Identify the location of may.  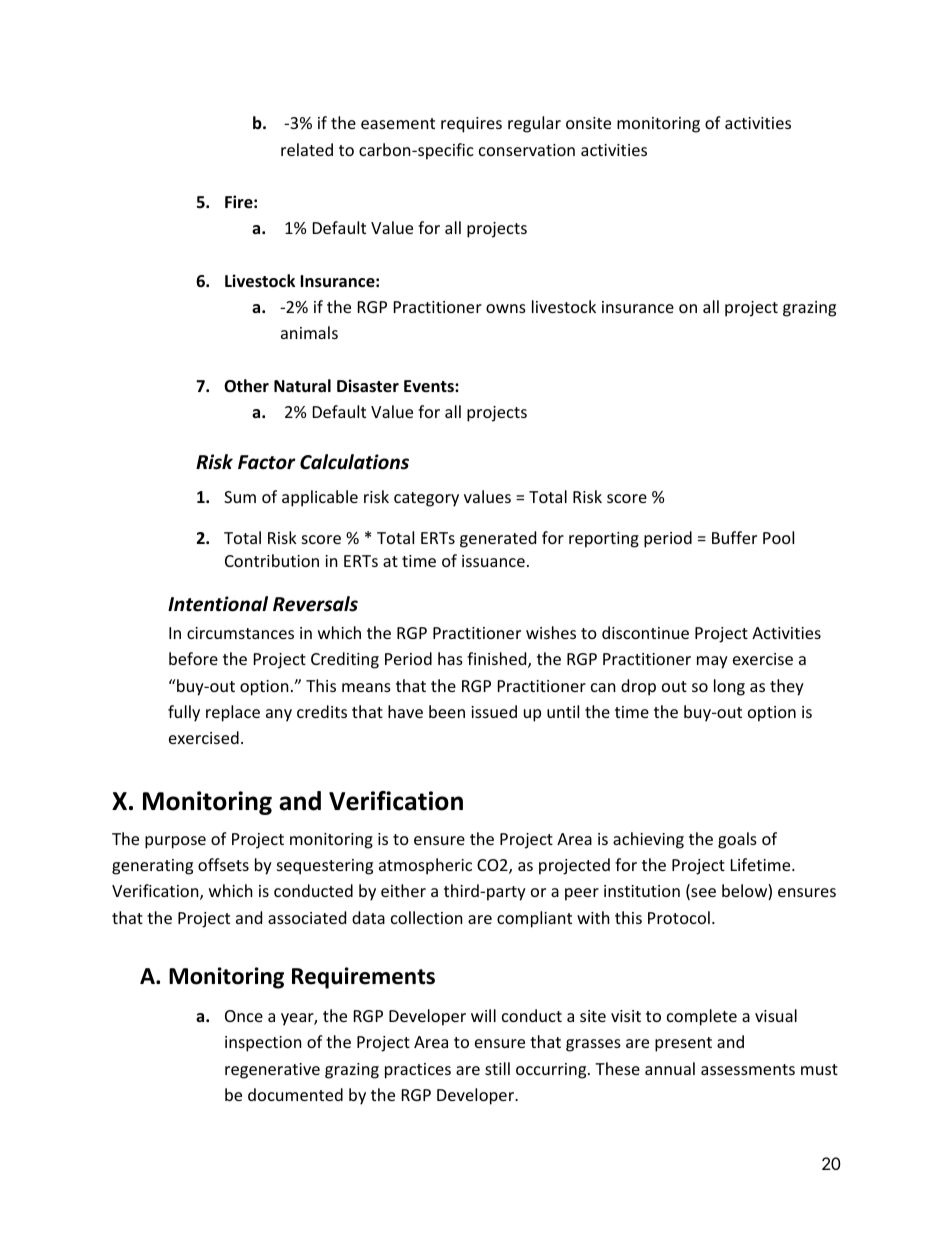
(712, 662).
